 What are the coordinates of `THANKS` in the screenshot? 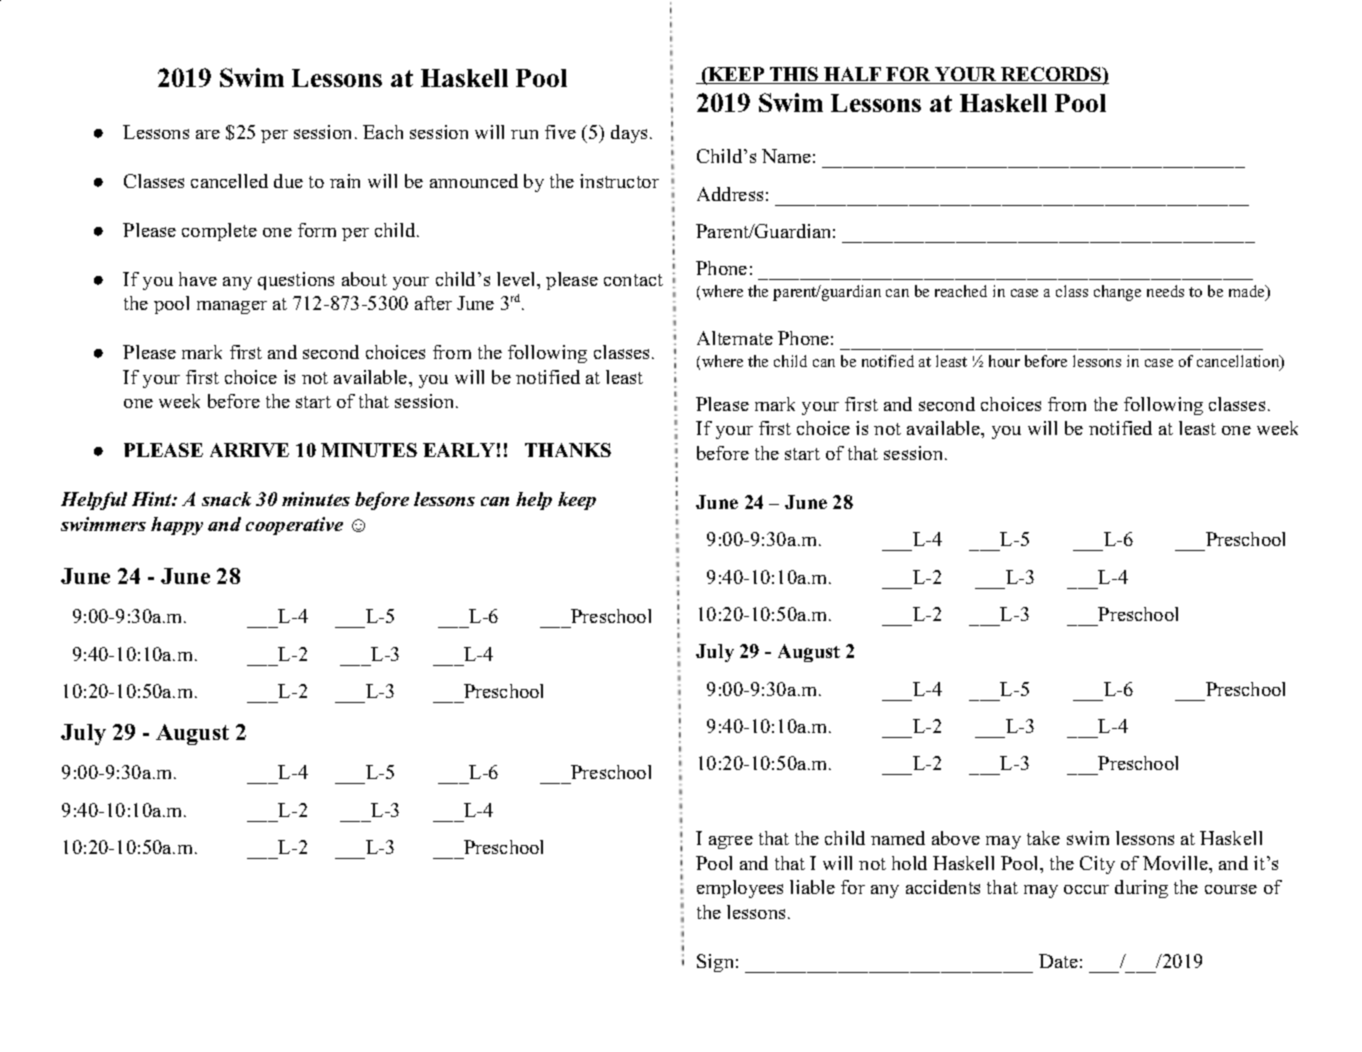 It's located at (568, 450).
